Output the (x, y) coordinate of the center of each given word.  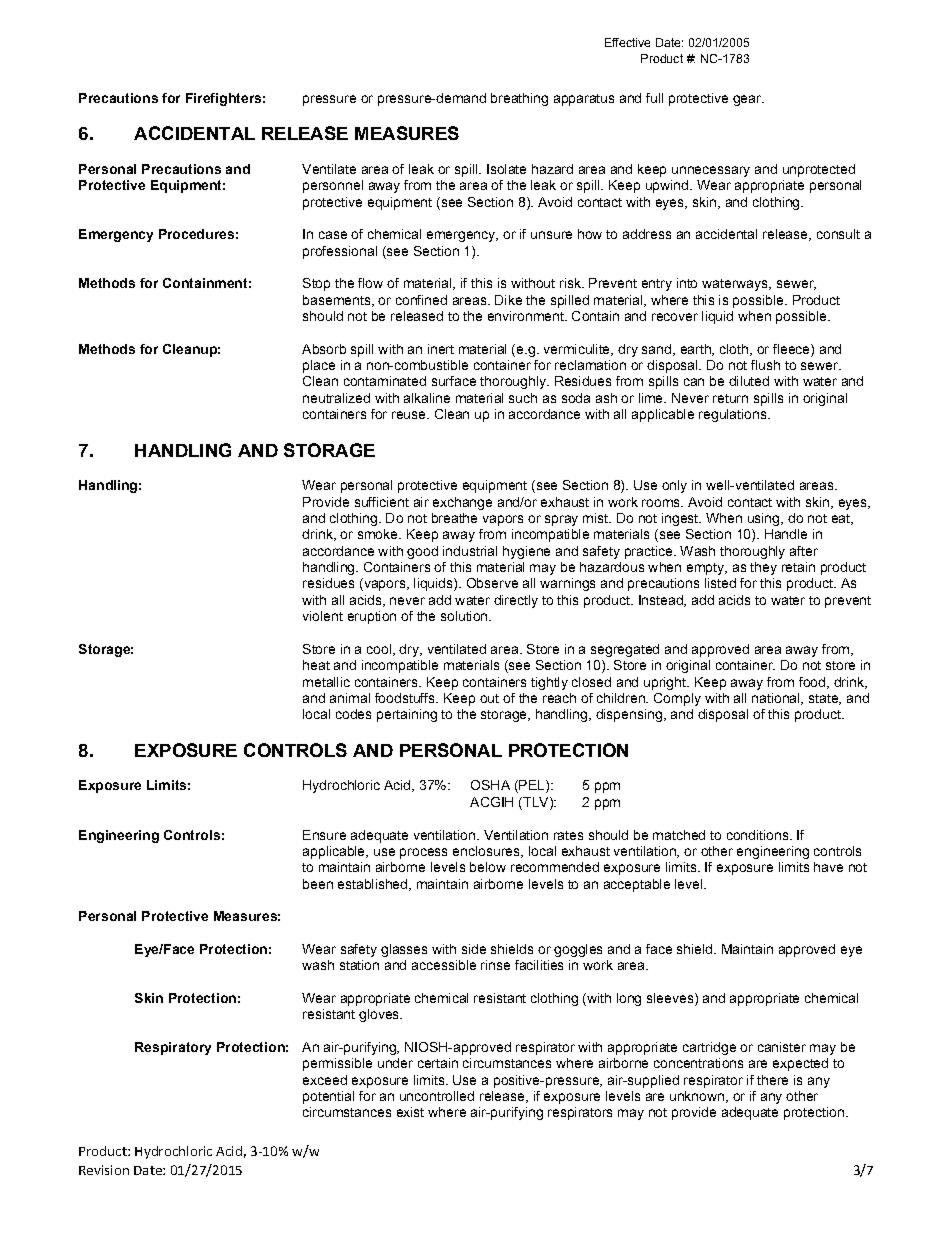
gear (748, 100)
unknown (697, 1096)
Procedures (196, 234)
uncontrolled (437, 1096)
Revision (104, 1170)
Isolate (506, 169)
